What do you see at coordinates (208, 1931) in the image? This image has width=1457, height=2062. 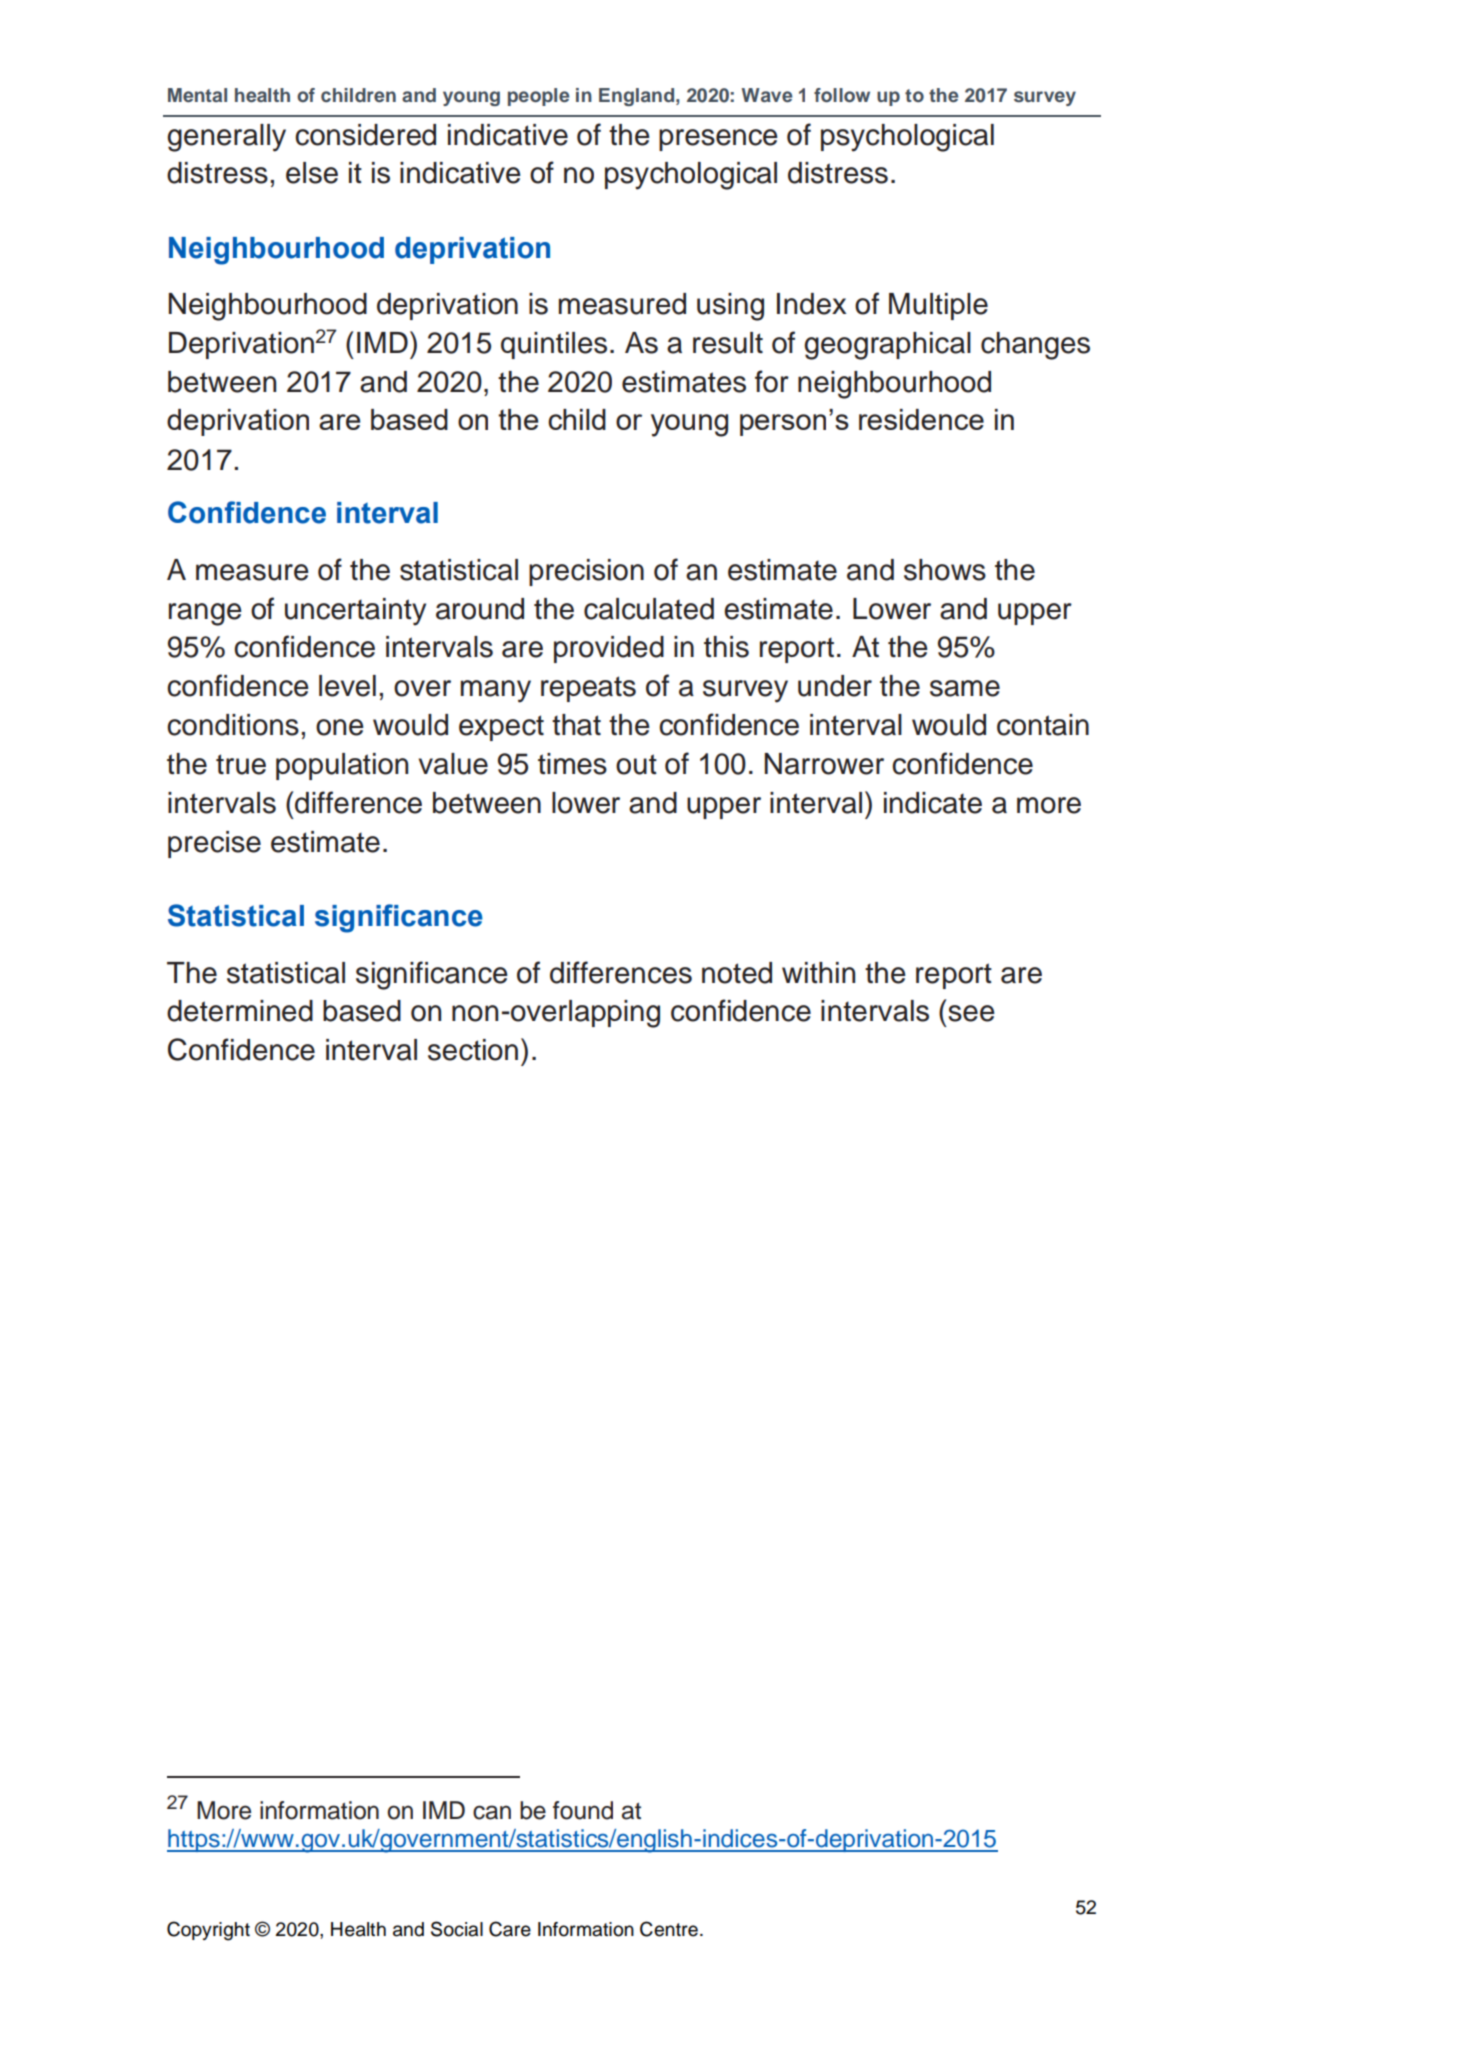 I see `Copyright` at bounding box center [208, 1931].
